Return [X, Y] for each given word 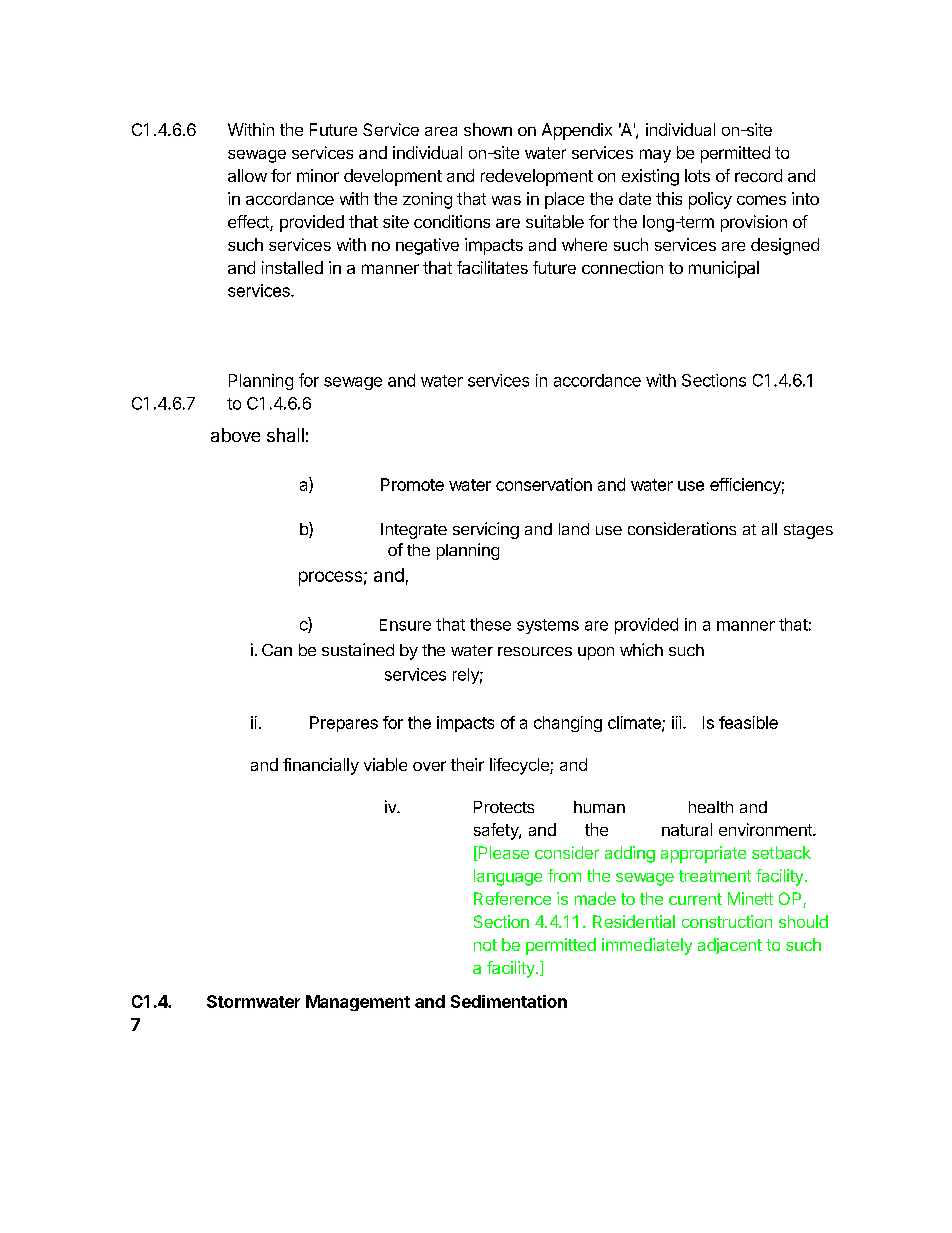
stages [808, 531]
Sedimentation [509, 1001]
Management [358, 1003]
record [758, 175]
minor [318, 175]
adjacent [730, 946]
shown [488, 129]
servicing [486, 530]
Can [277, 650]
